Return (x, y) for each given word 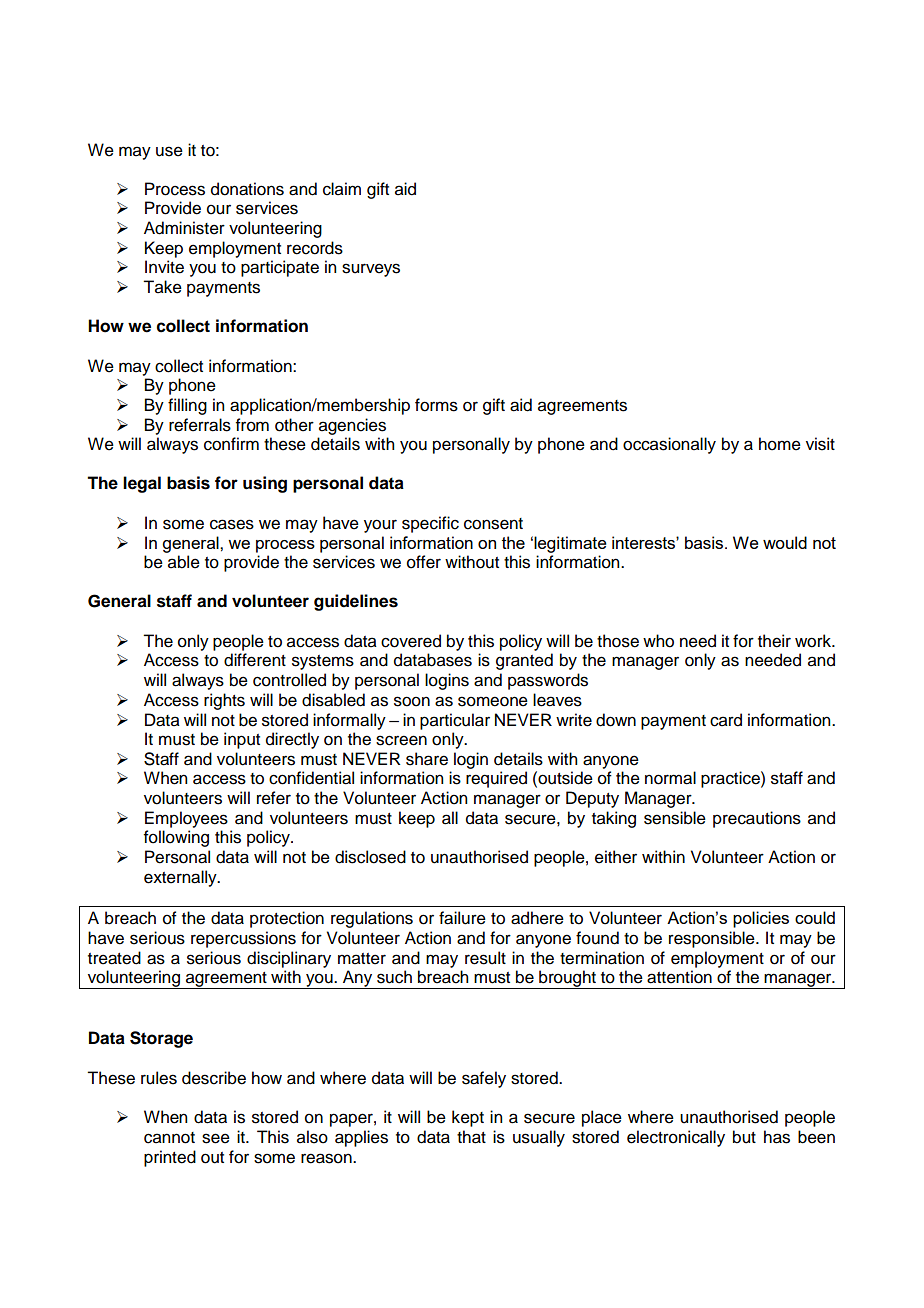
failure (462, 918)
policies (761, 919)
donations (247, 189)
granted (524, 661)
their (774, 641)
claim (342, 189)
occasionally (669, 445)
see (216, 1138)
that (471, 1137)
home (780, 444)
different (255, 660)
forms (436, 405)
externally (181, 878)
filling (187, 406)
